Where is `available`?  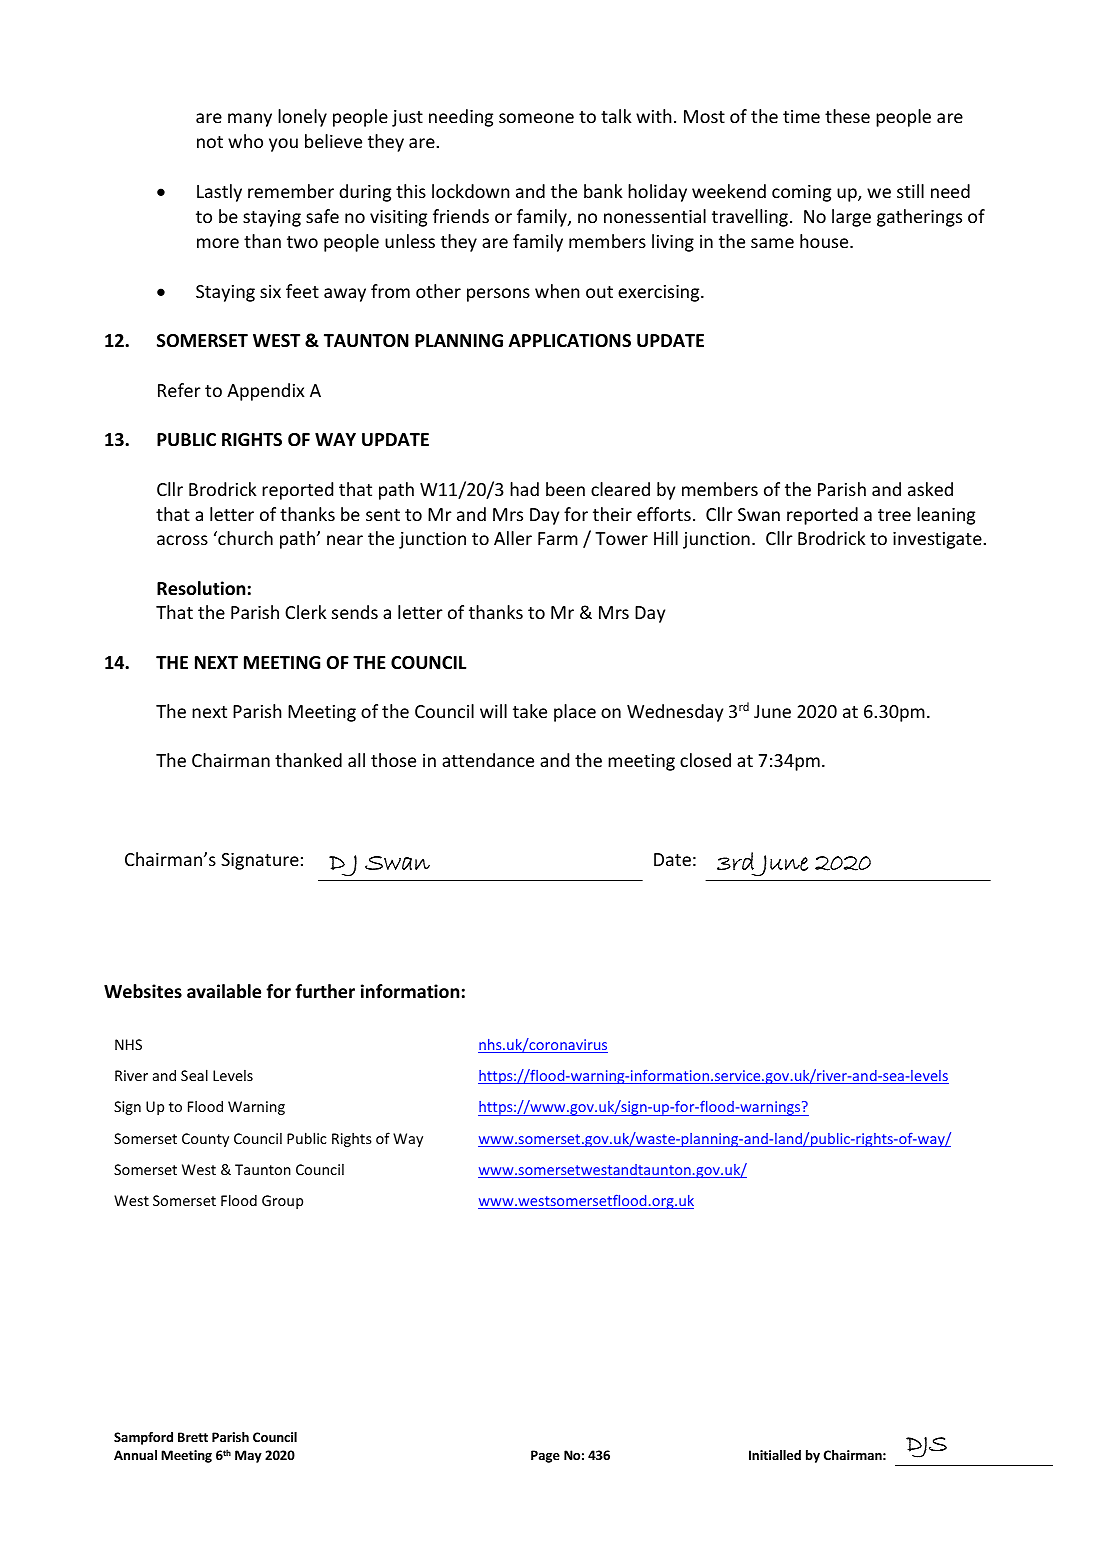 available is located at coordinates (224, 991).
